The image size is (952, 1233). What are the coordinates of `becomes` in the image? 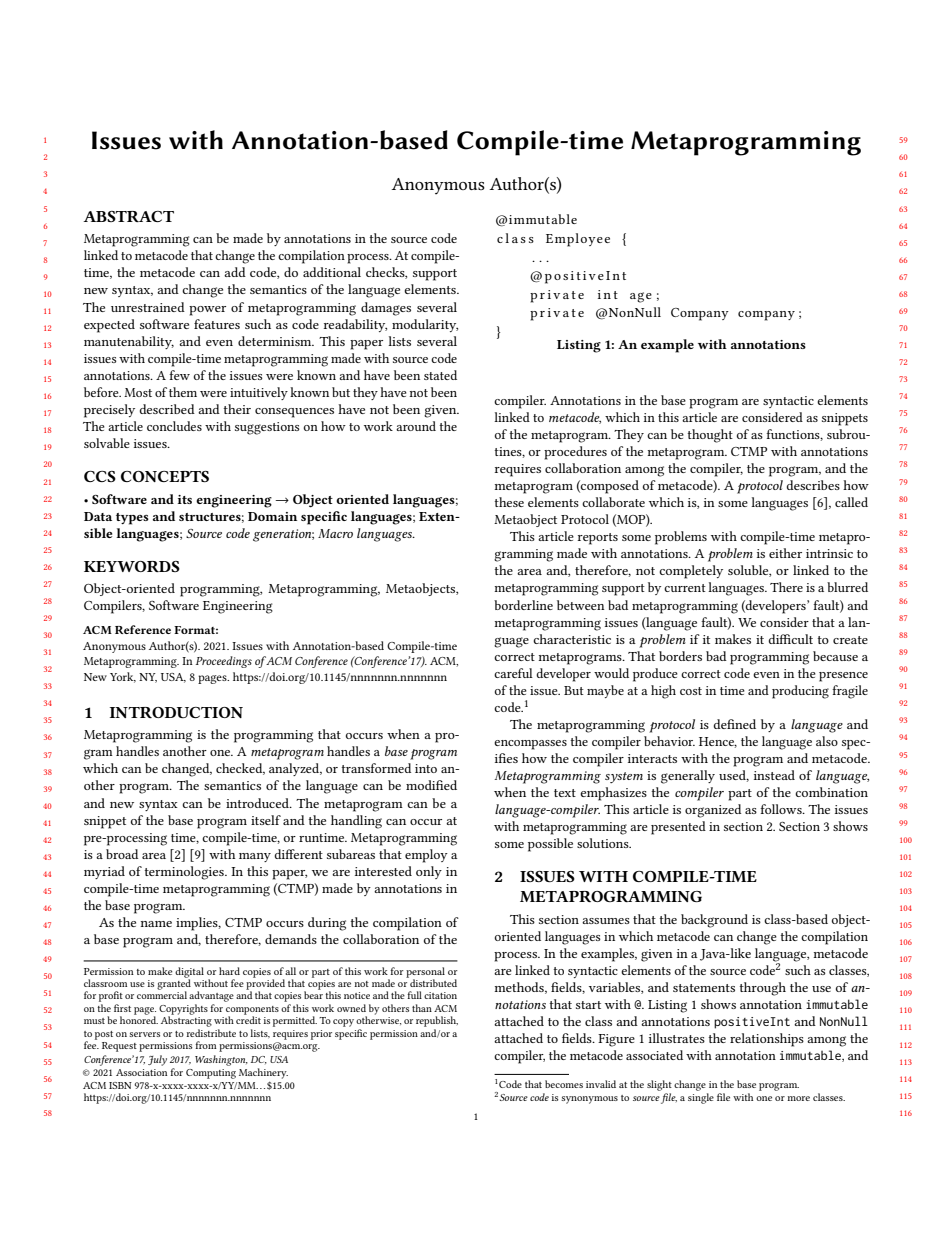 It's located at (564, 1084).
